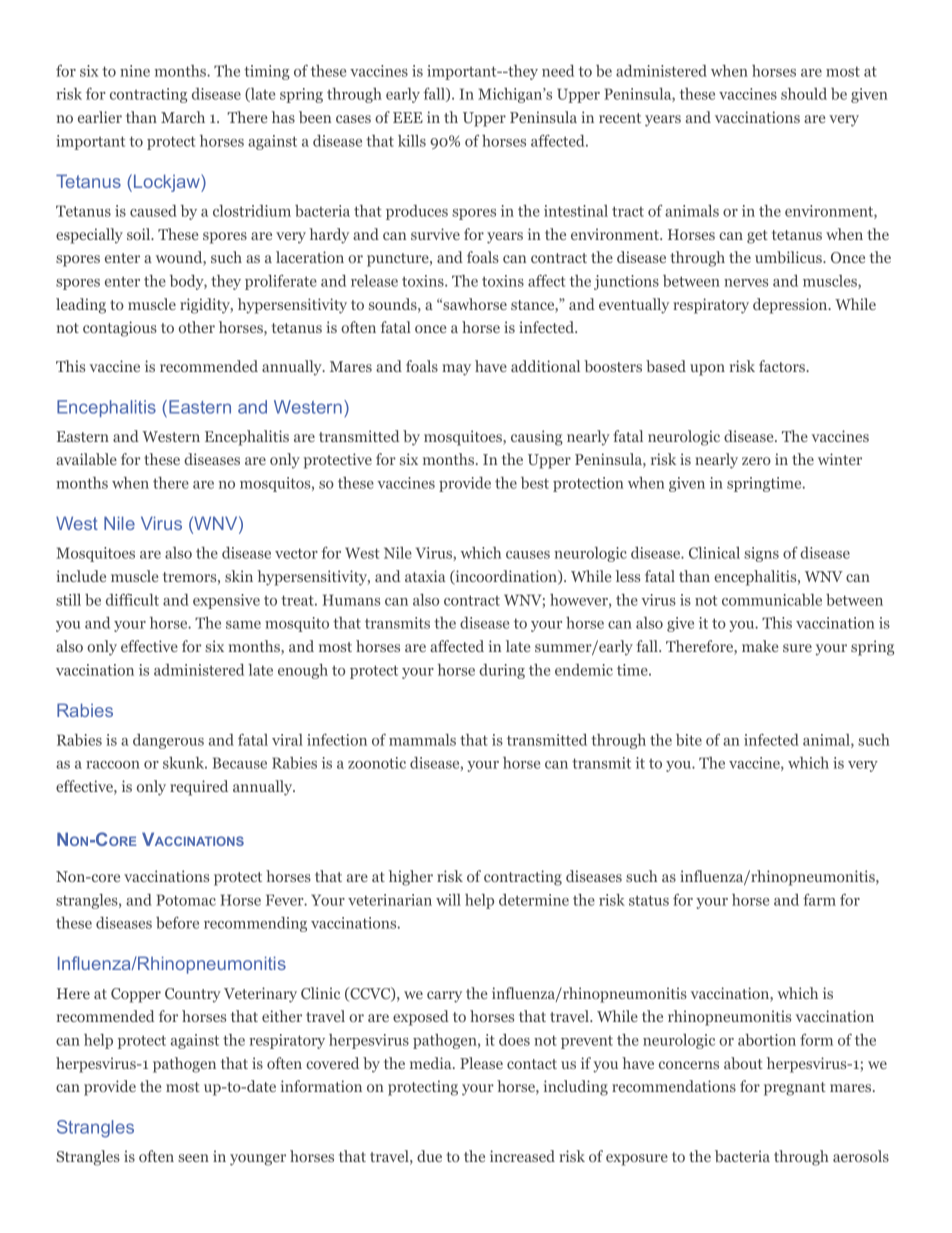 This screenshot has height=1233, width=952. What do you see at coordinates (429, 1156) in the screenshot?
I see `due` at bounding box center [429, 1156].
